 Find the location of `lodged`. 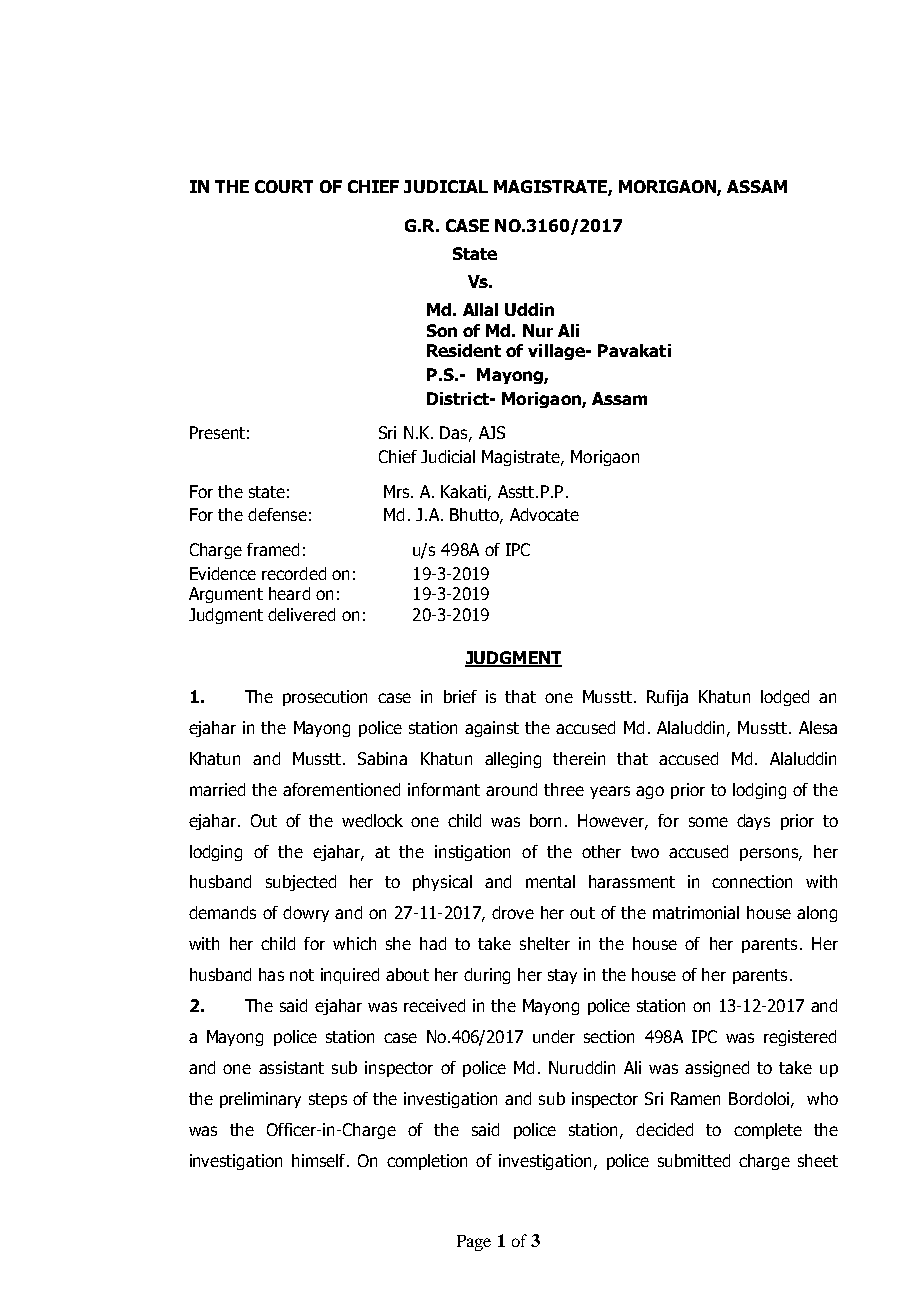

lodged is located at coordinates (785, 698).
